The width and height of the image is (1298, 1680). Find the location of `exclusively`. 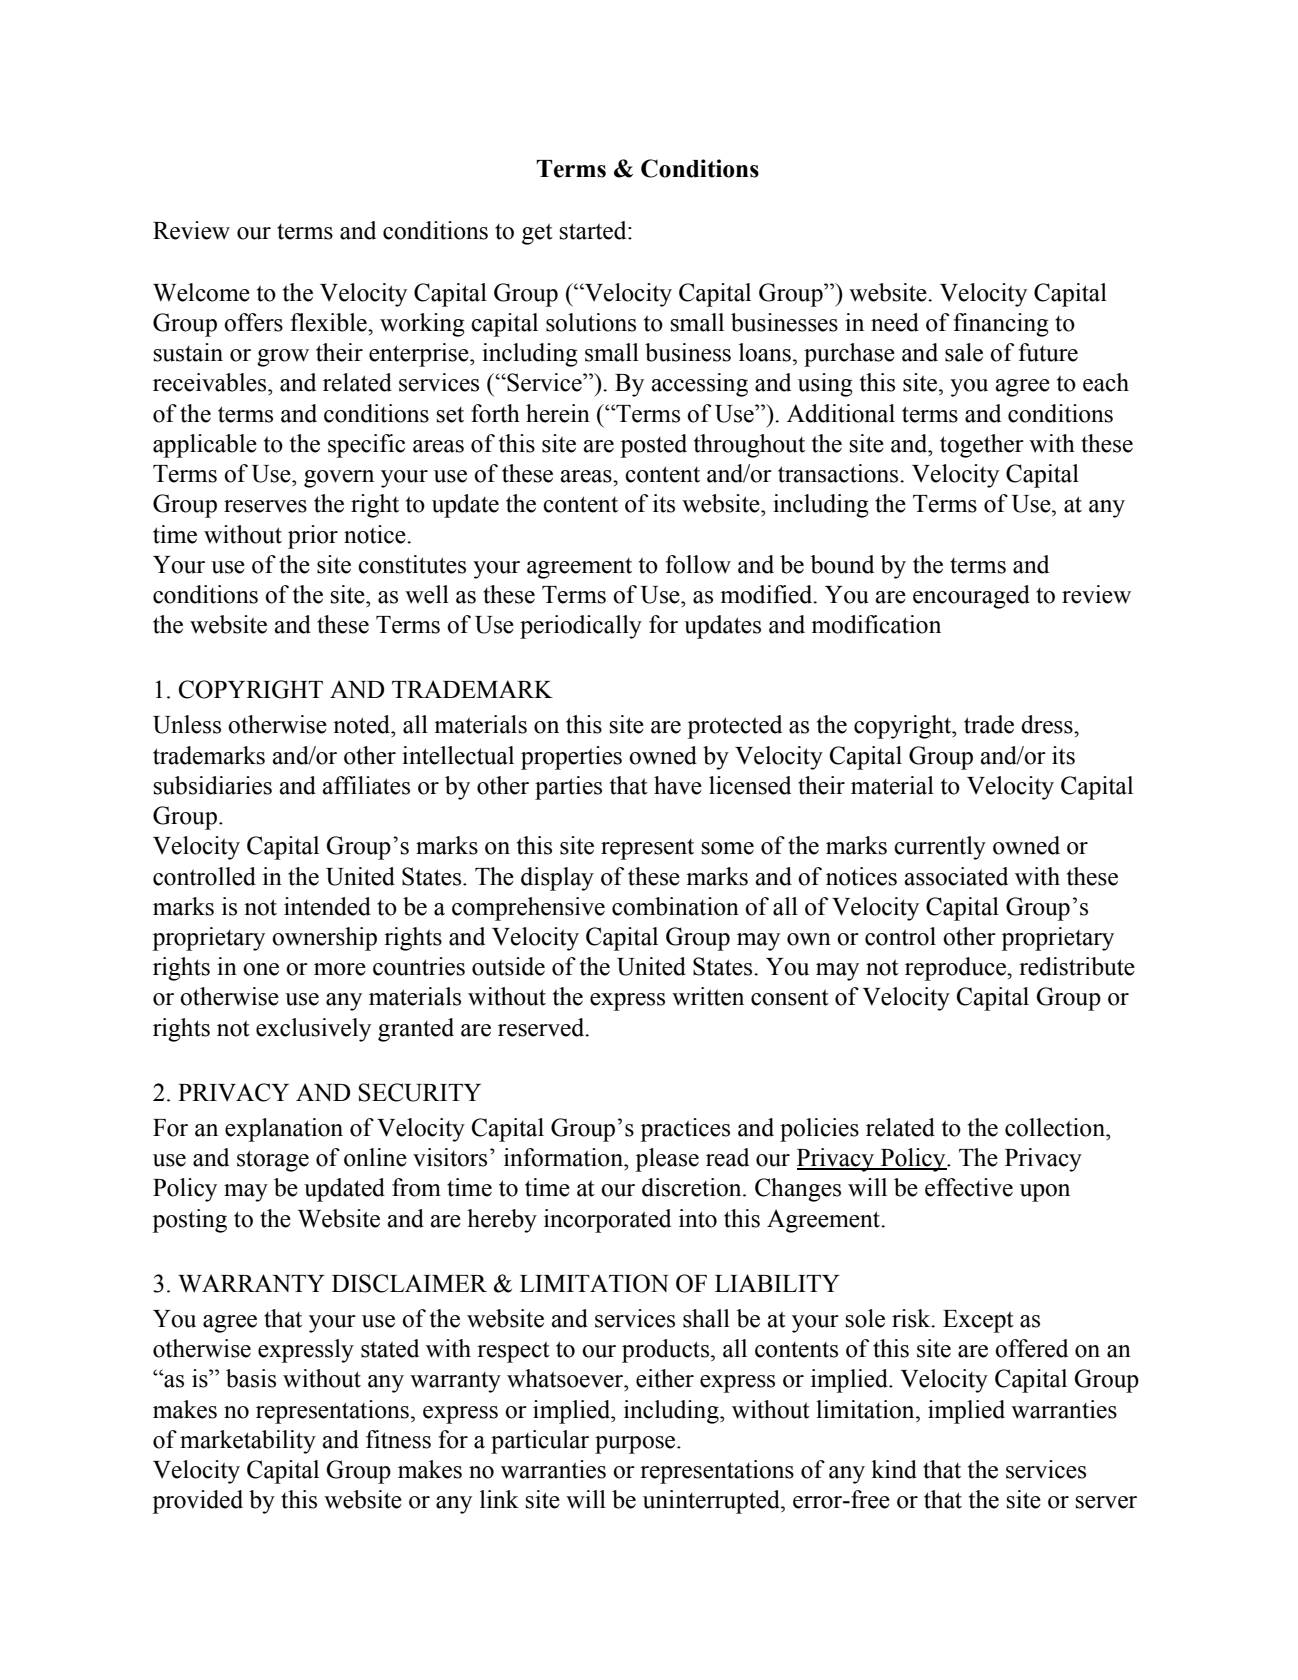

exclusively is located at coordinates (313, 1030).
